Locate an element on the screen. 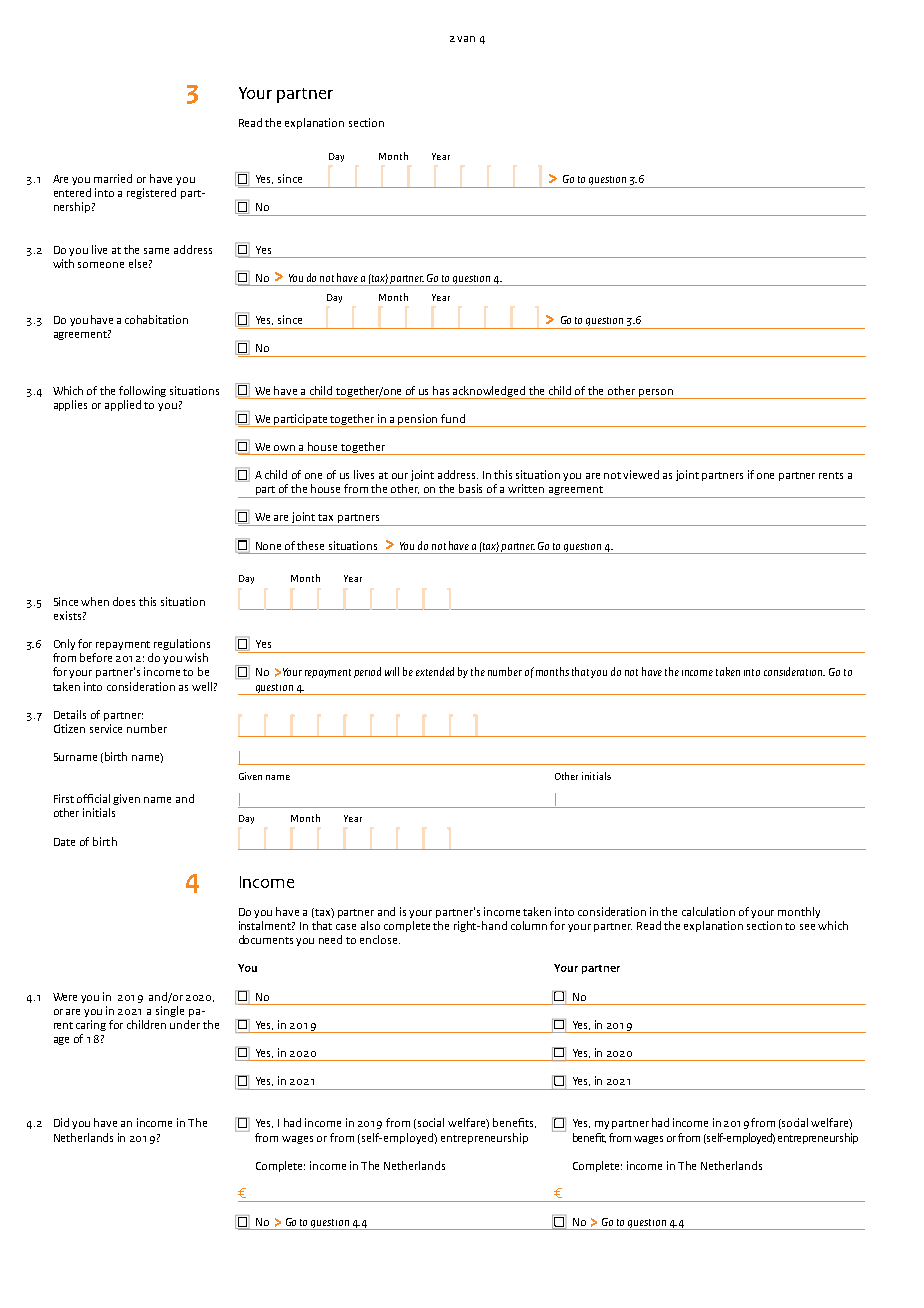 The height and width of the screenshot is (1308, 924). single is located at coordinates (170, 1011).
